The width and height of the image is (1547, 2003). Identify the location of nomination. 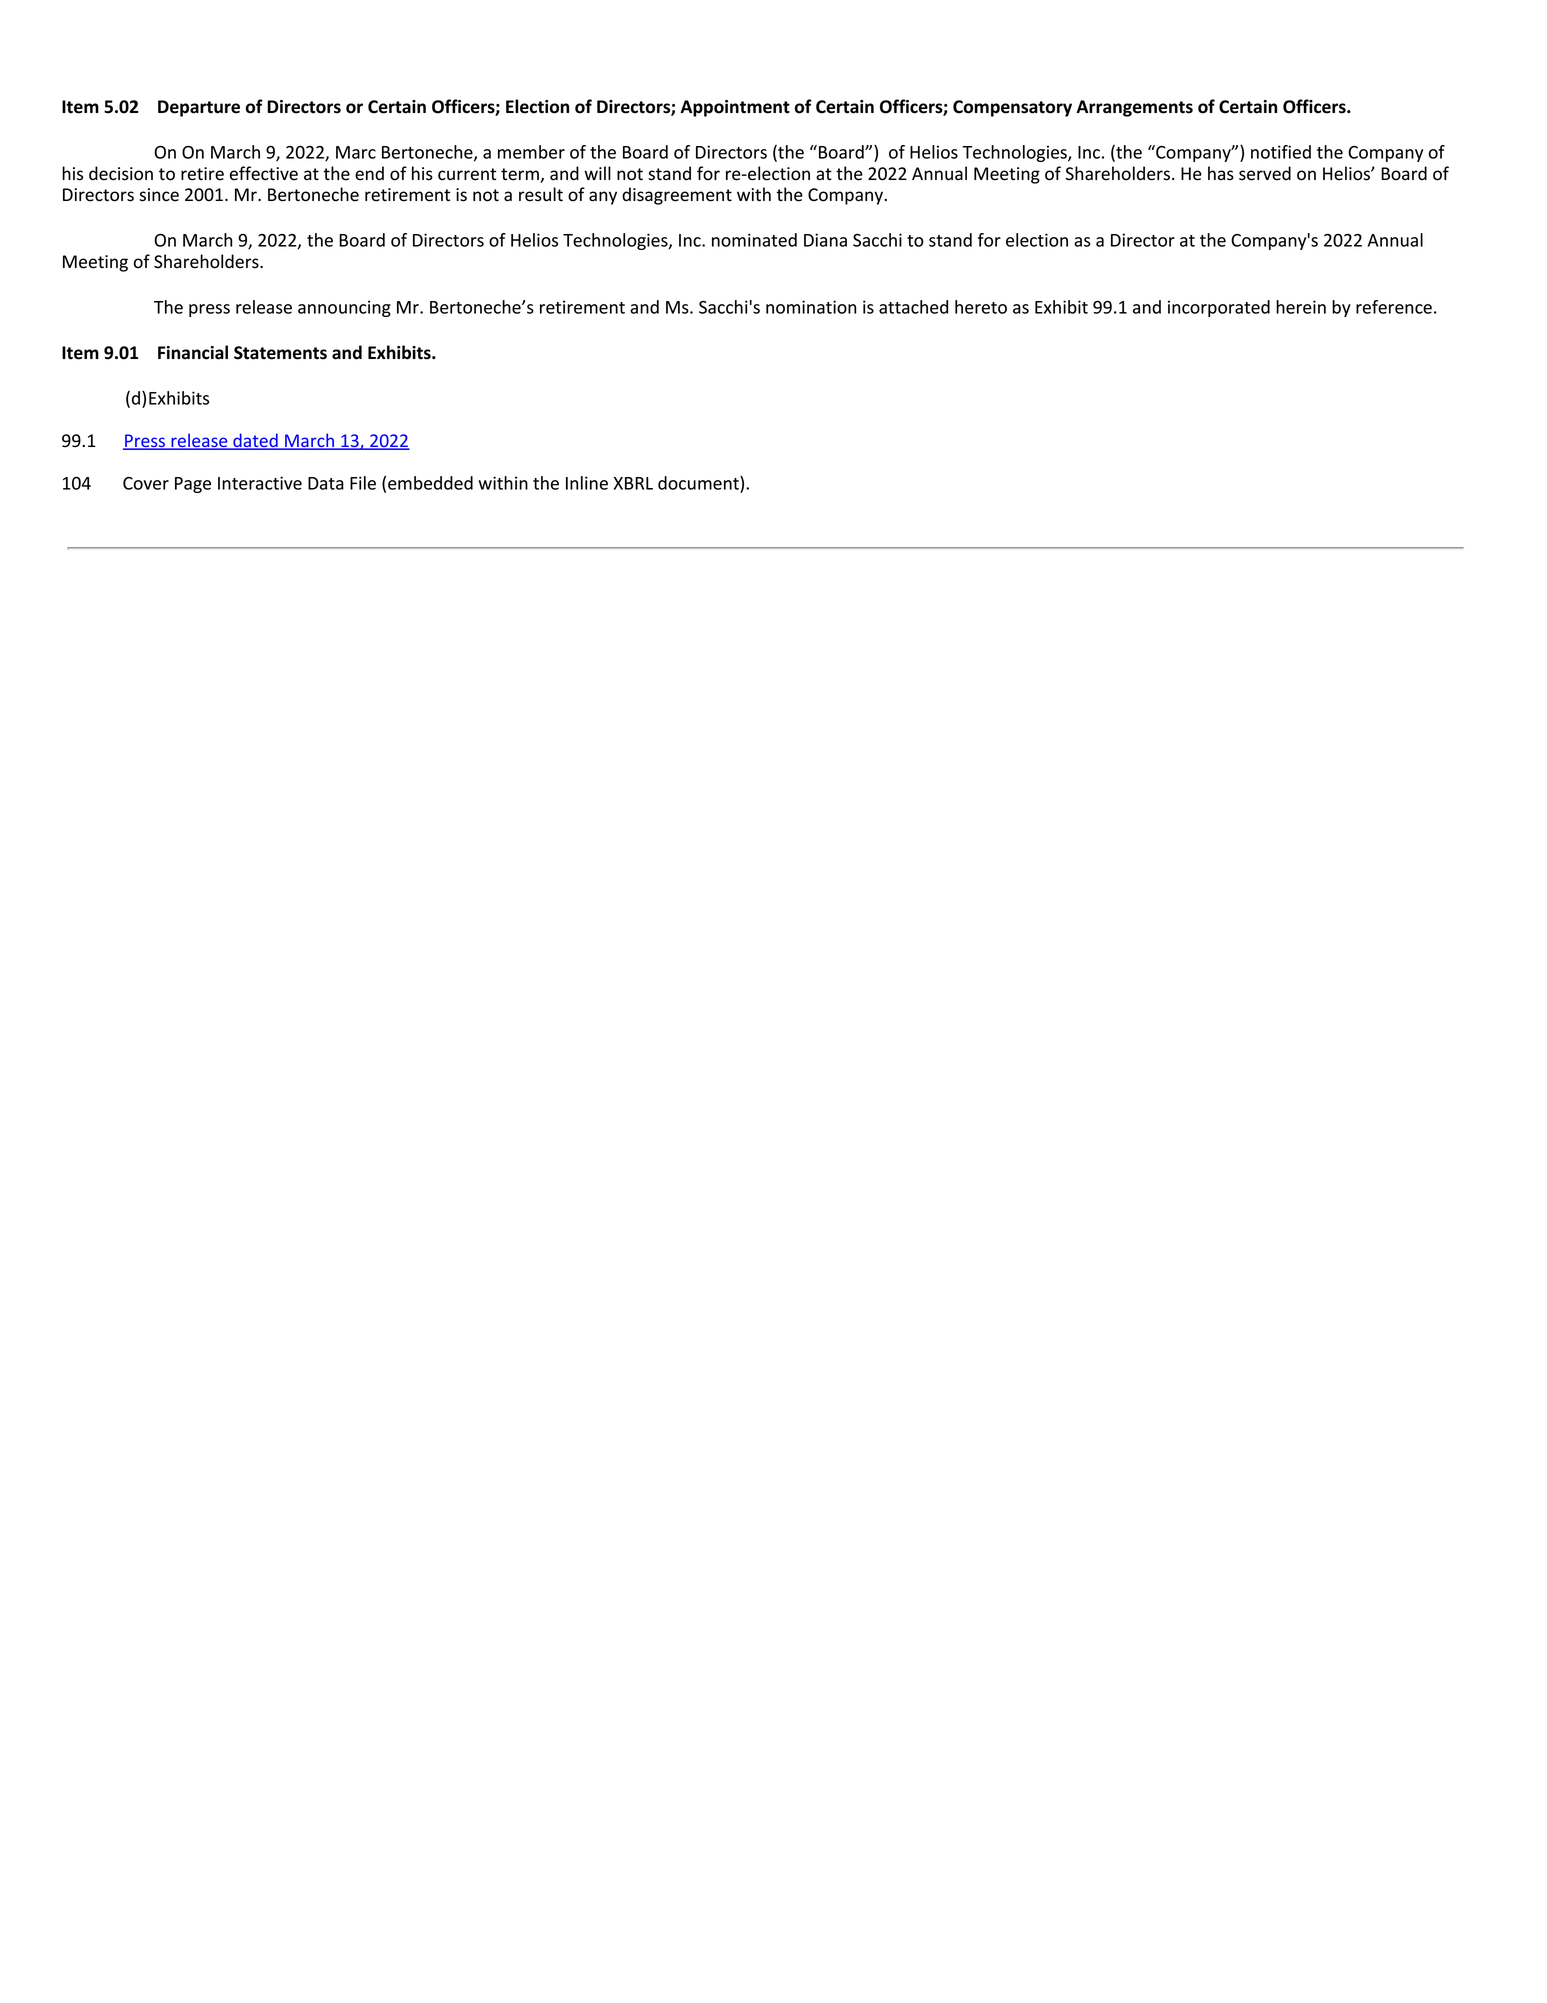
(811, 307).
